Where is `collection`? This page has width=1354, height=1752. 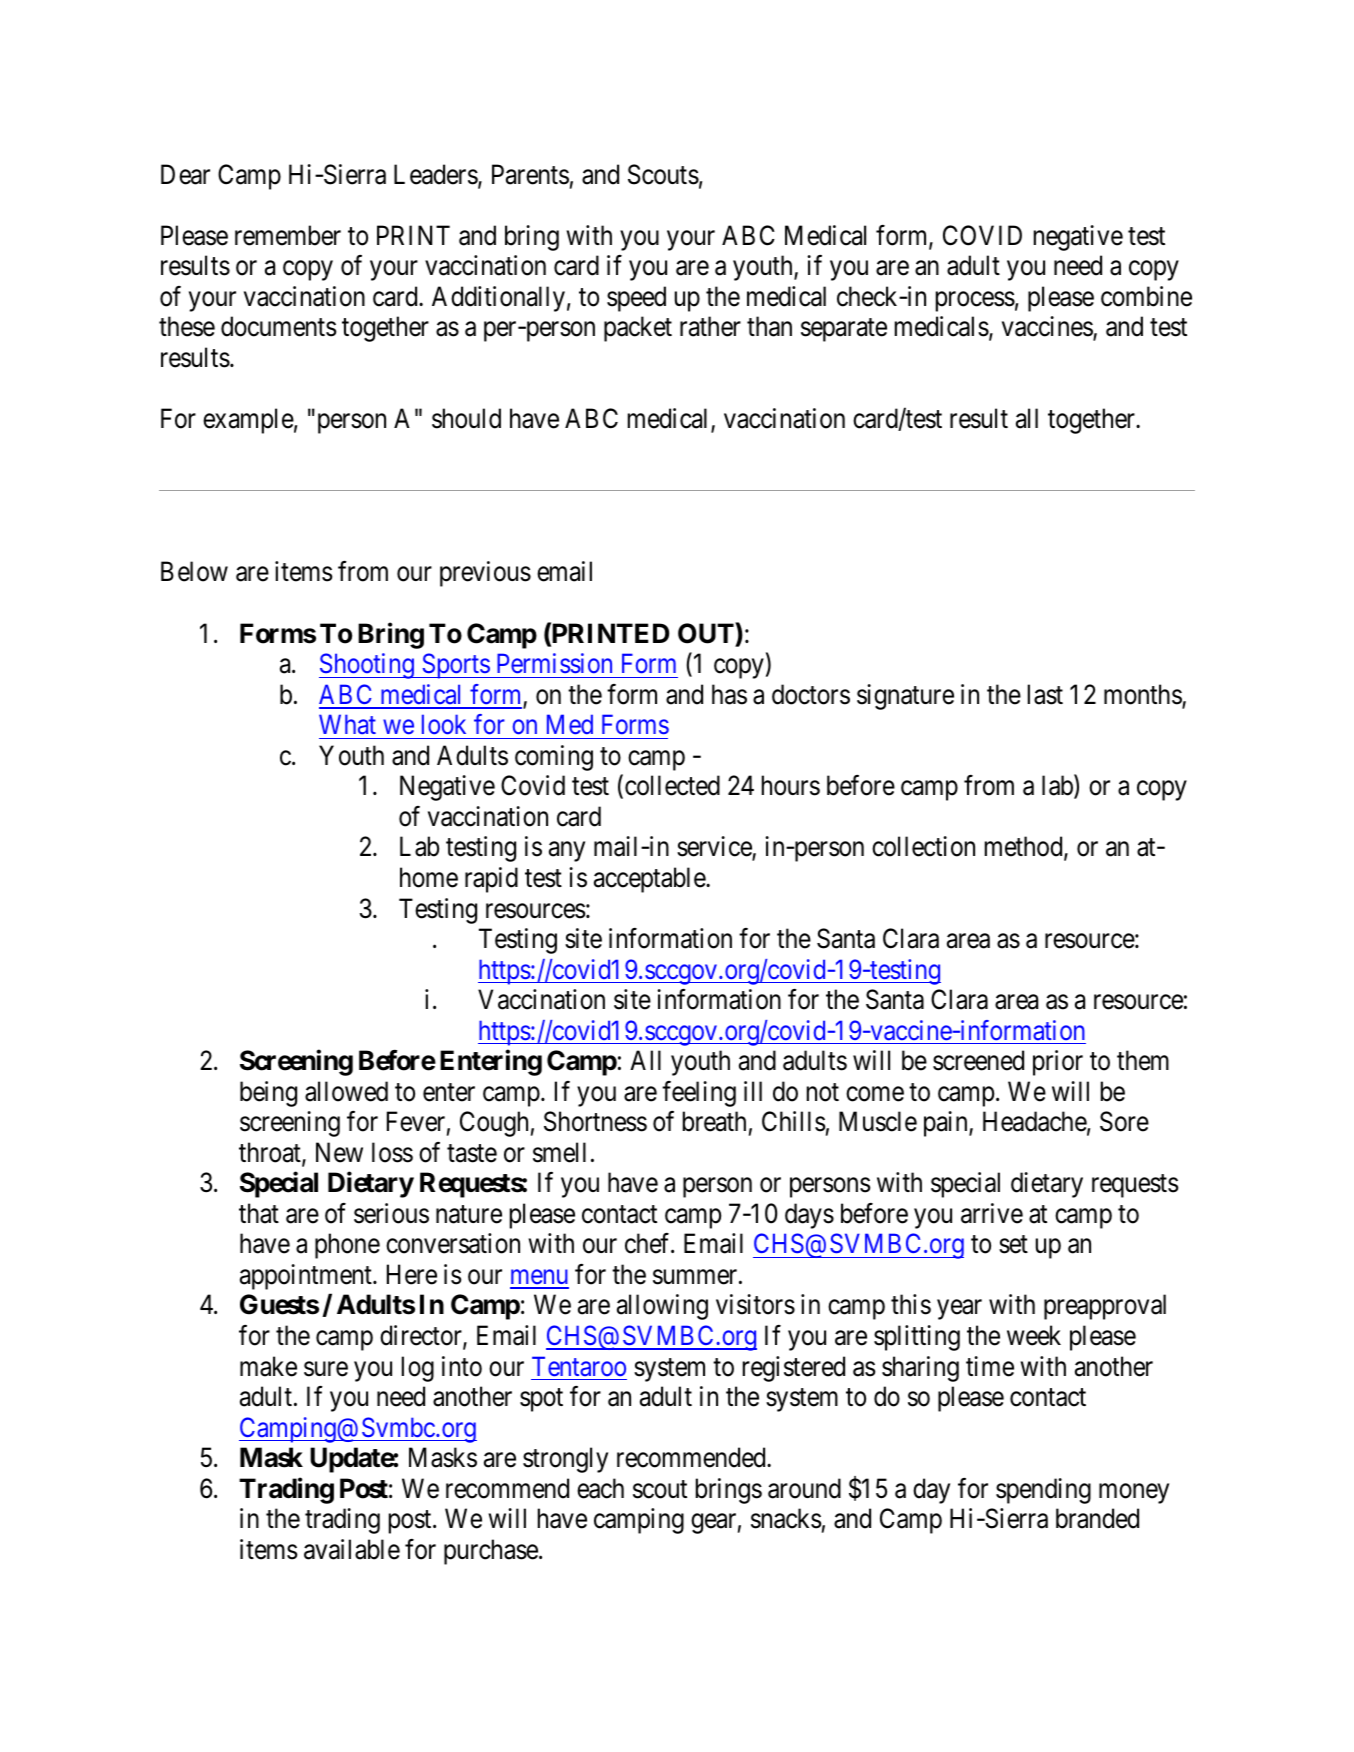 collection is located at coordinates (923, 846).
